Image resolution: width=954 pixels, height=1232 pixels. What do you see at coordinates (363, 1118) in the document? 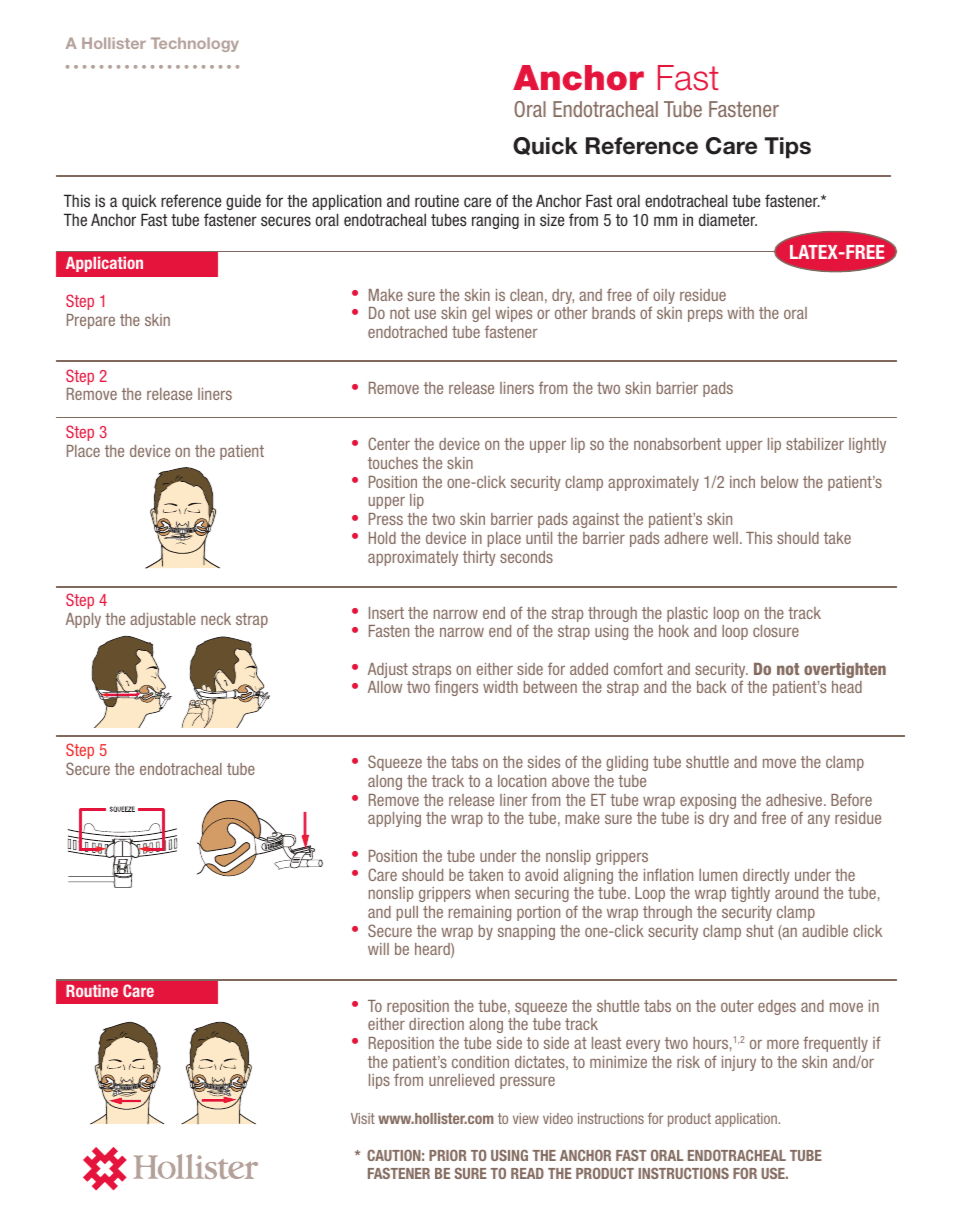
I see `Visit` at bounding box center [363, 1118].
